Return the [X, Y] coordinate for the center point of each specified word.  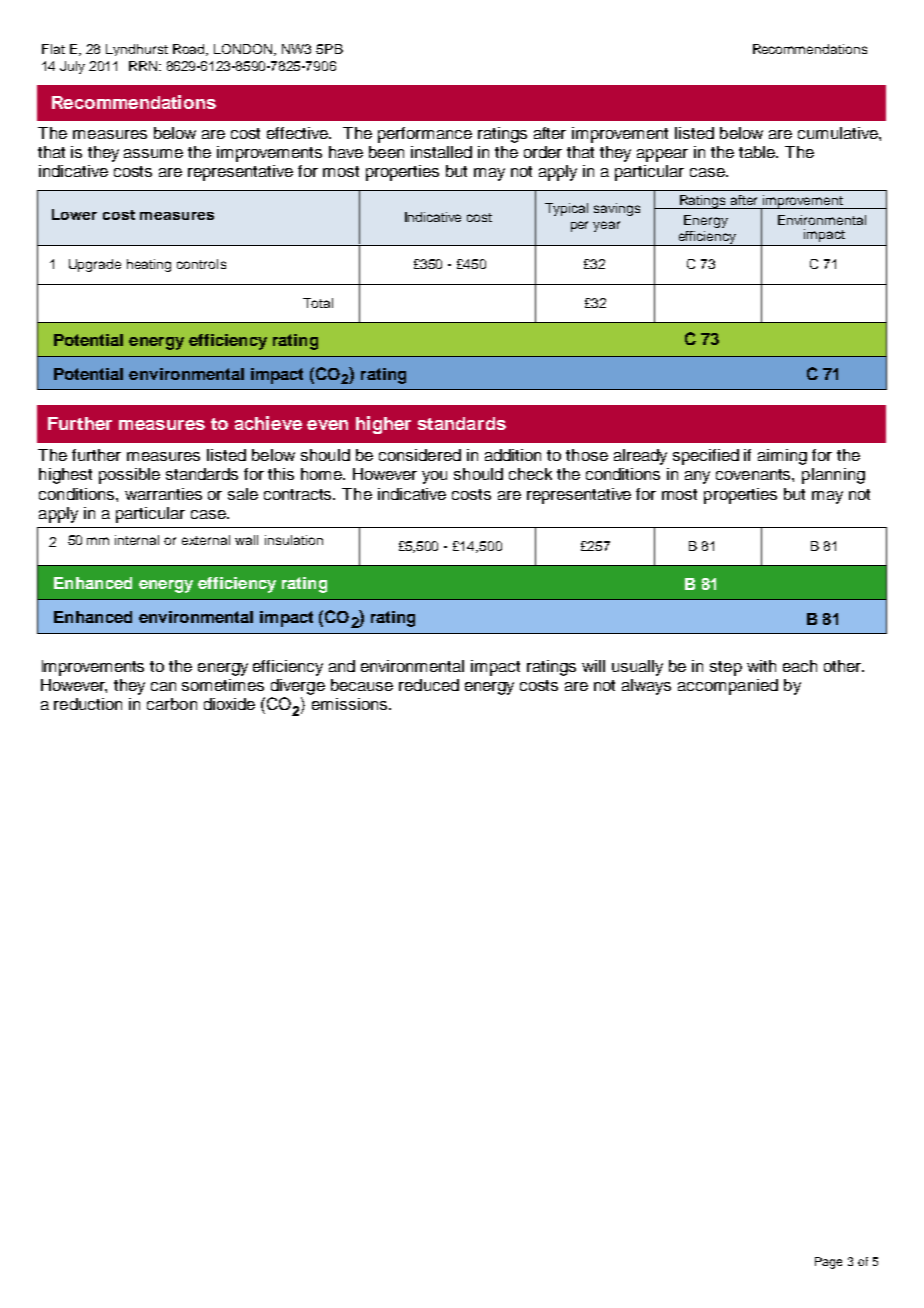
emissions [351, 704]
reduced [429, 685]
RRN [144, 66]
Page [828, 1263]
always [646, 687]
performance [425, 135]
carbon [172, 704]
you [434, 477]
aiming [782, 457]
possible [129, 476]
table [758, 152]
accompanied [728, 687]
